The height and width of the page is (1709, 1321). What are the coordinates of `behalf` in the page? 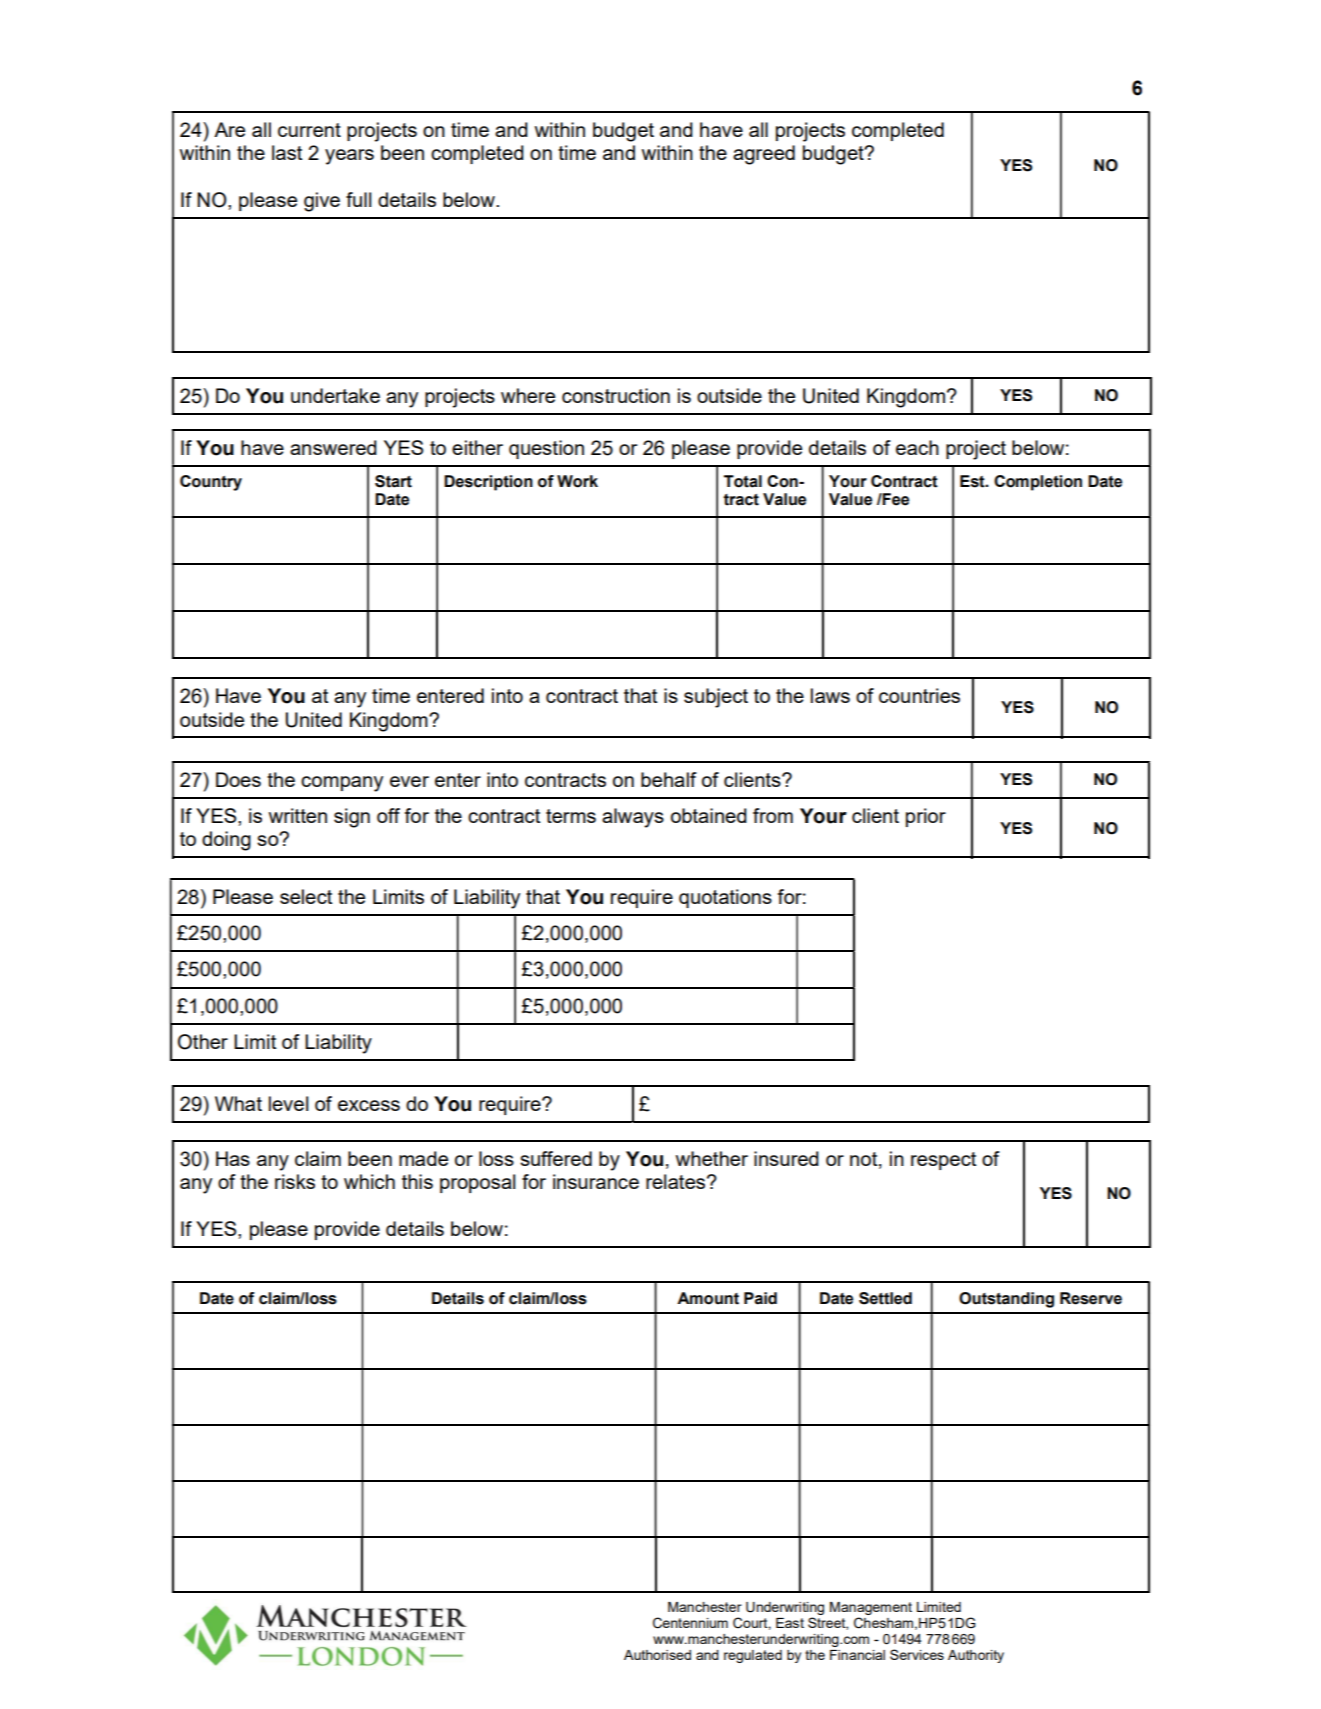 It's located at (669, 779).
